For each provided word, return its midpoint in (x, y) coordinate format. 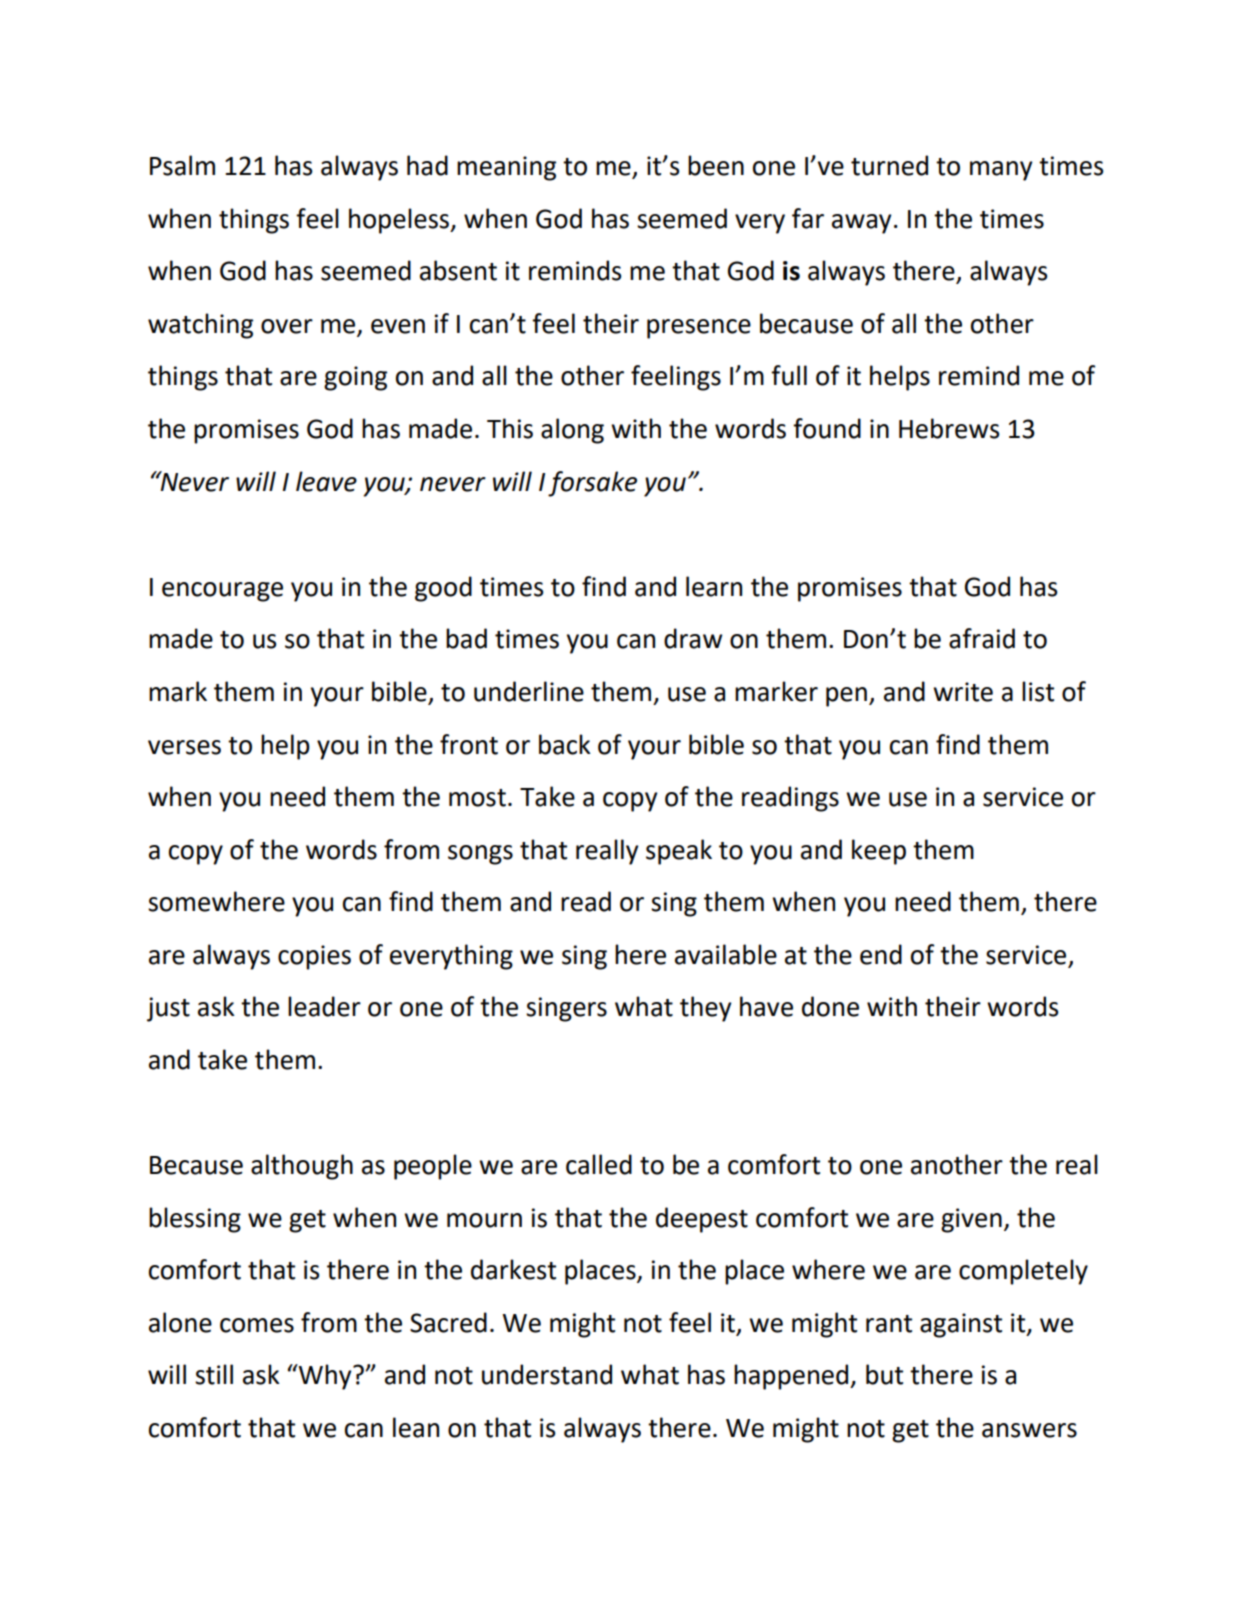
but (884, 1374)
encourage (222, 592)
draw (693, 638)
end (881, 954)
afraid (982, 638)
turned (889, 165)
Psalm (182, 165)
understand (547, 1374)
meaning (506, 168)
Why (325, 1377)
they (706, 1009)
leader (324, 1006)
